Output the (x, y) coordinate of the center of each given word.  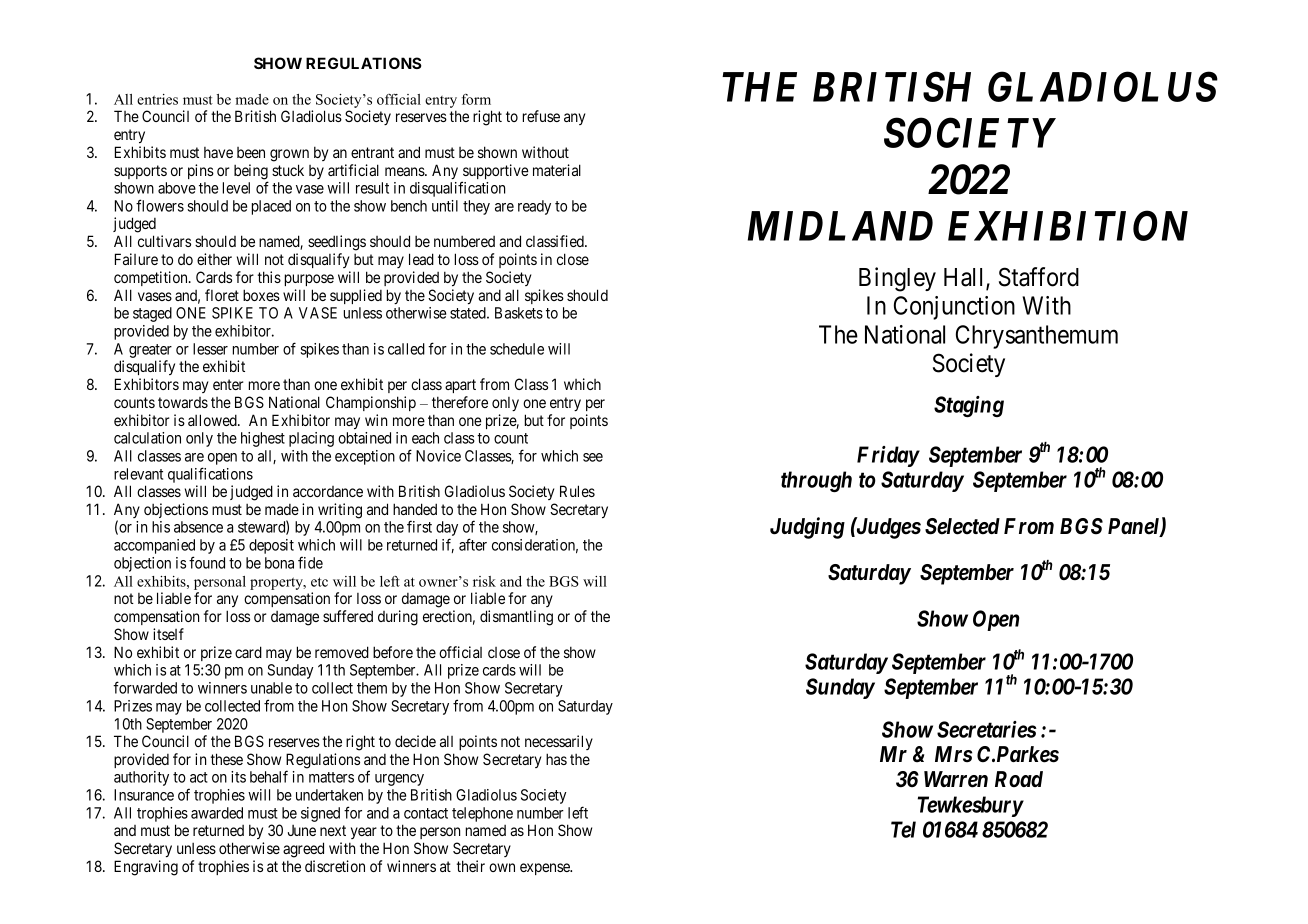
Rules (577, 491)
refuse (541, 116)
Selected (962, 526)
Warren (956, 779)
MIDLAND (840, 226)
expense (546, 869)
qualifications (210, 475)
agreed (303, 850)
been (251, 152)
